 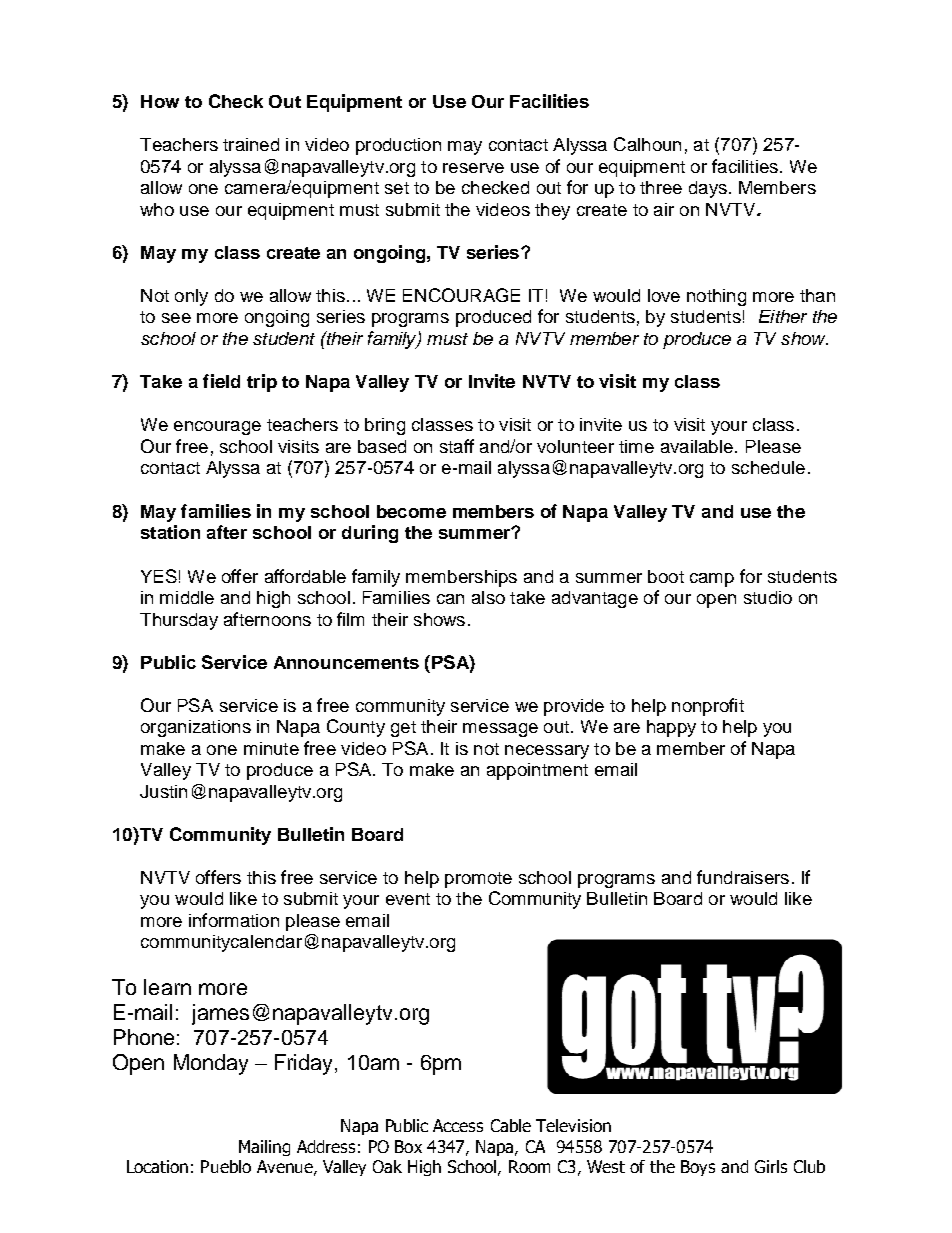 I want to click on trained, so click(x=251, y=144).
